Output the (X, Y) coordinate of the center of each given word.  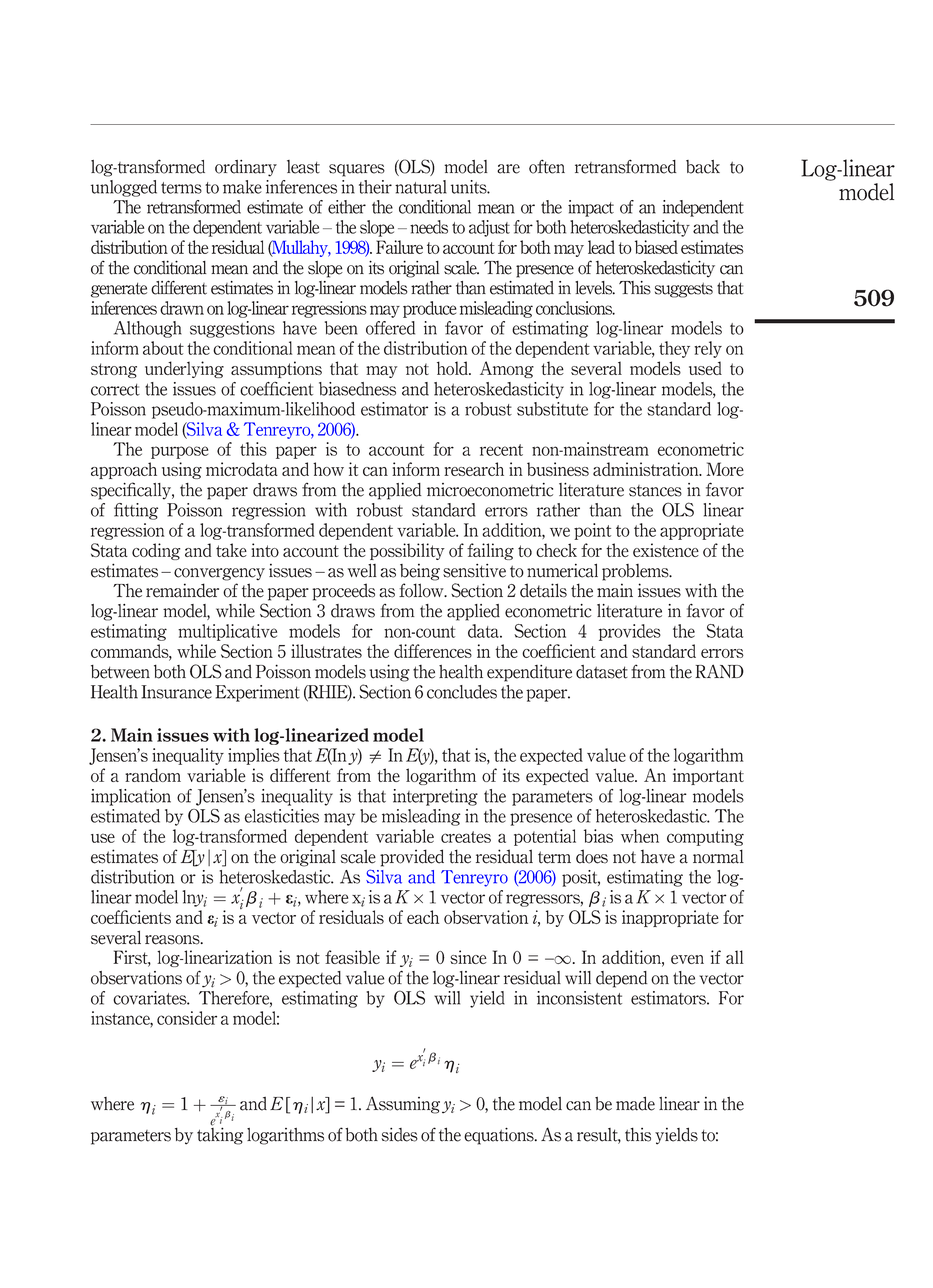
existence (666, 550)
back (703, 167)
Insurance (176, 692)
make (242, 187)
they (674, 349)
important (708, 776)
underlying (184, 369)
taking (220, 1135)
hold (453, 368)
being (420, 572)
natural (421, 187)
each (423, 917)
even (687, 959)
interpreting (435, 797)
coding (156, 551)
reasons (173, 940)
